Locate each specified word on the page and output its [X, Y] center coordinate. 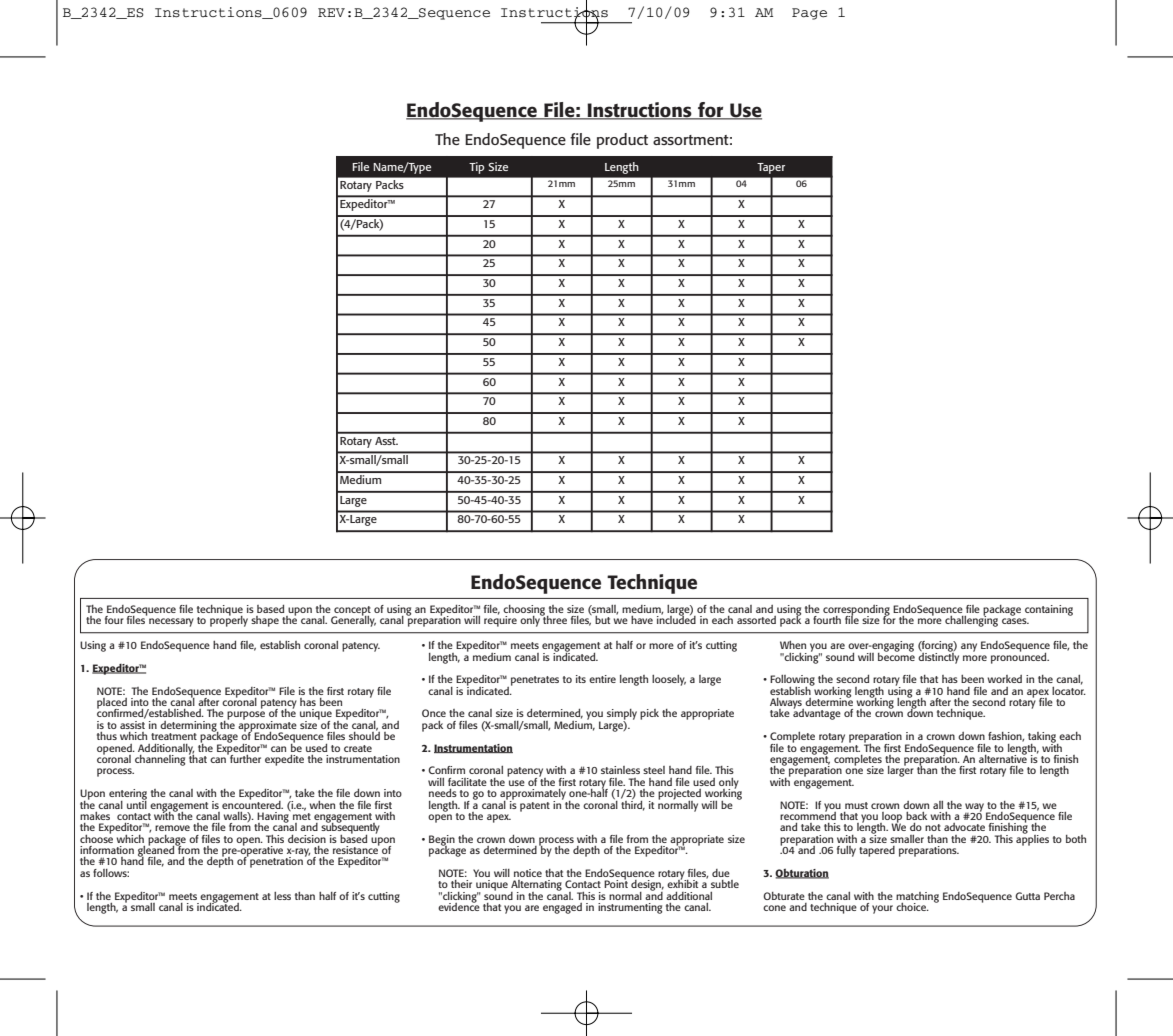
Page [809, 14]
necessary [171, 622]
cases [1015, 621]
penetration [275, 861]
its [581, 679]
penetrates [535, 681]
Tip [477, 168]
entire [602, 679]
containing [1049, 610]
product [622, 141]
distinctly [938, 657]
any [969, 647]
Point [616, 883]
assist [132, 723]
